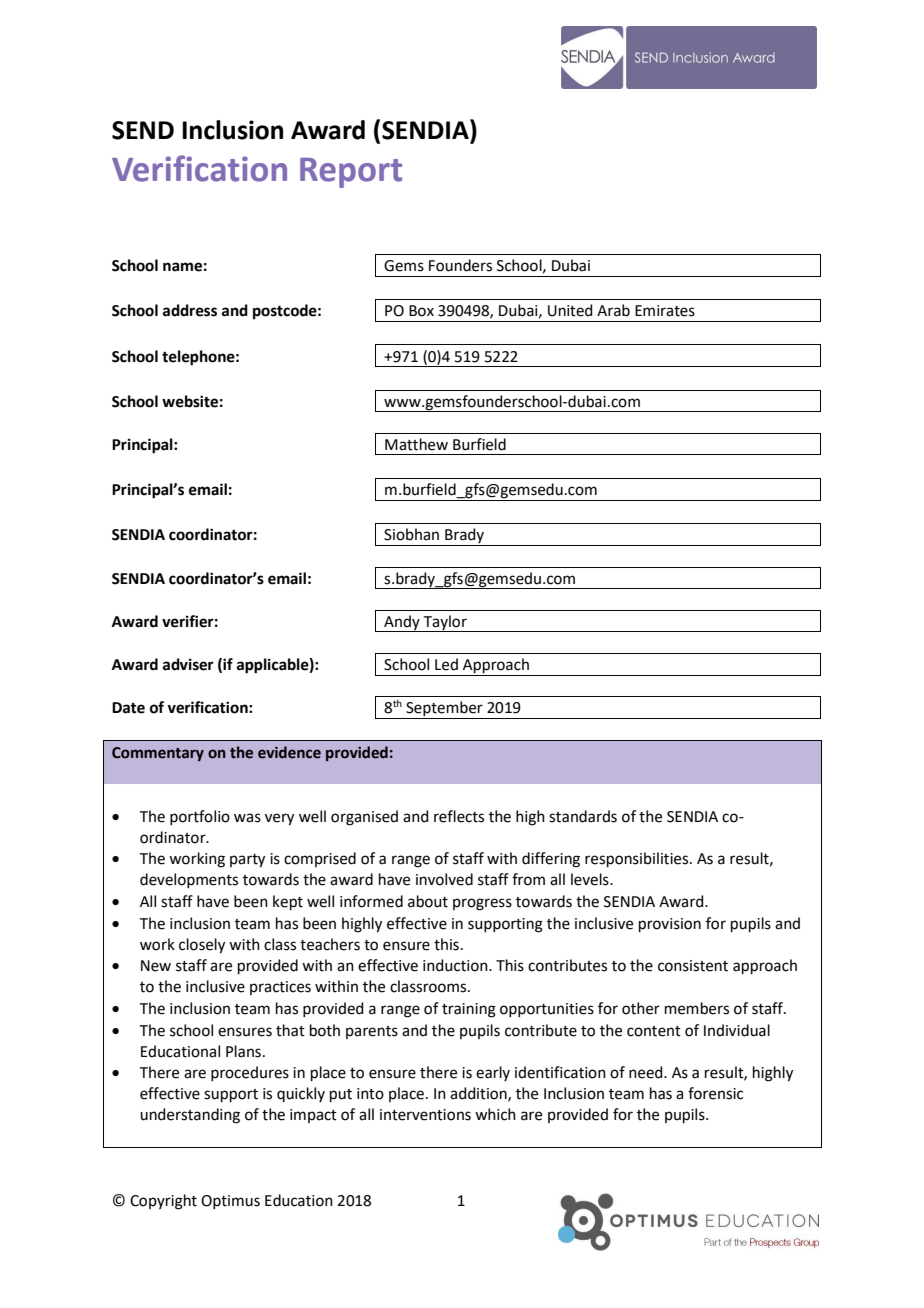  I want to click on website, so click(190, 401).
